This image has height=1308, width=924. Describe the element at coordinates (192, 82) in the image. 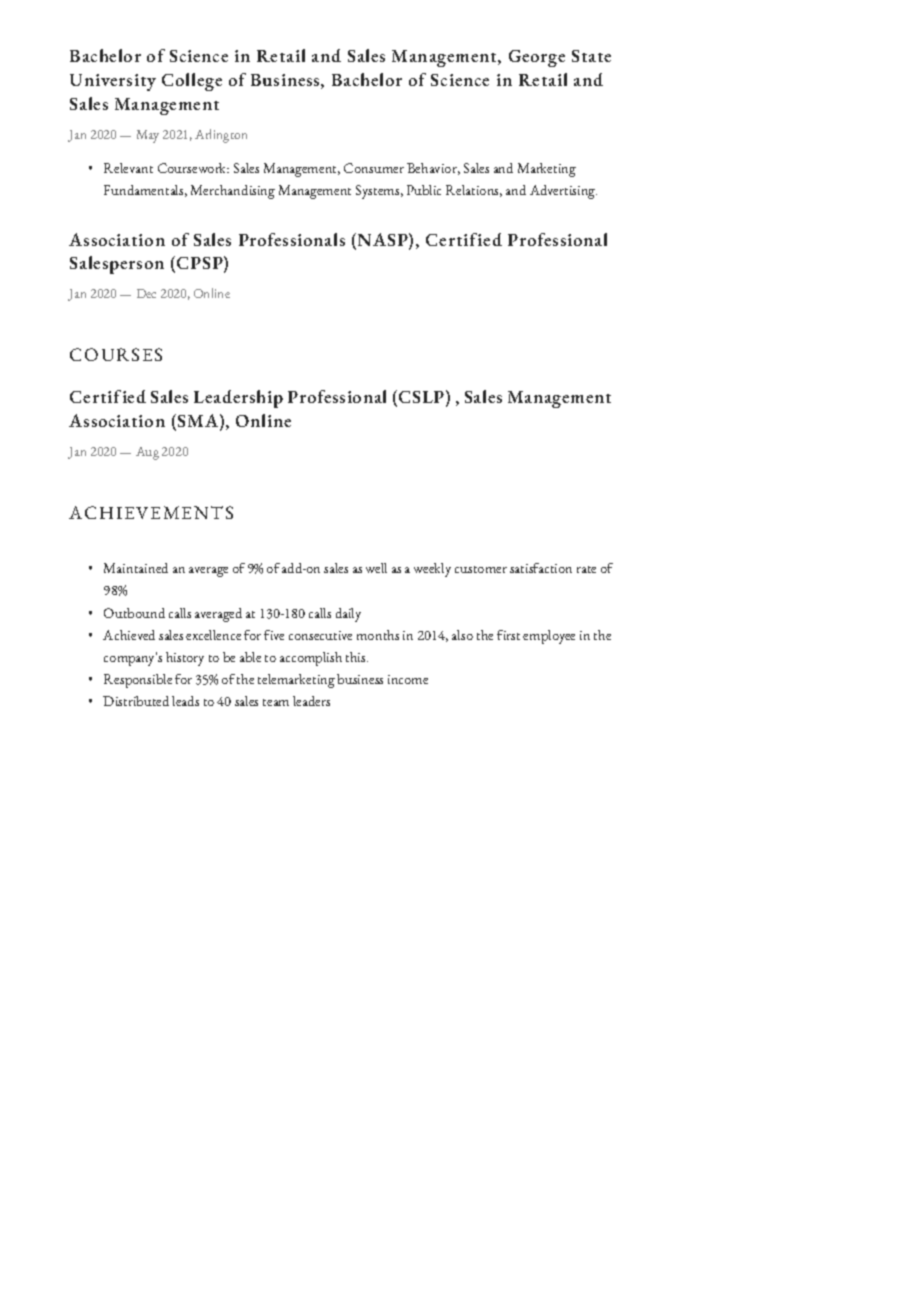

I see `College` at that location.
